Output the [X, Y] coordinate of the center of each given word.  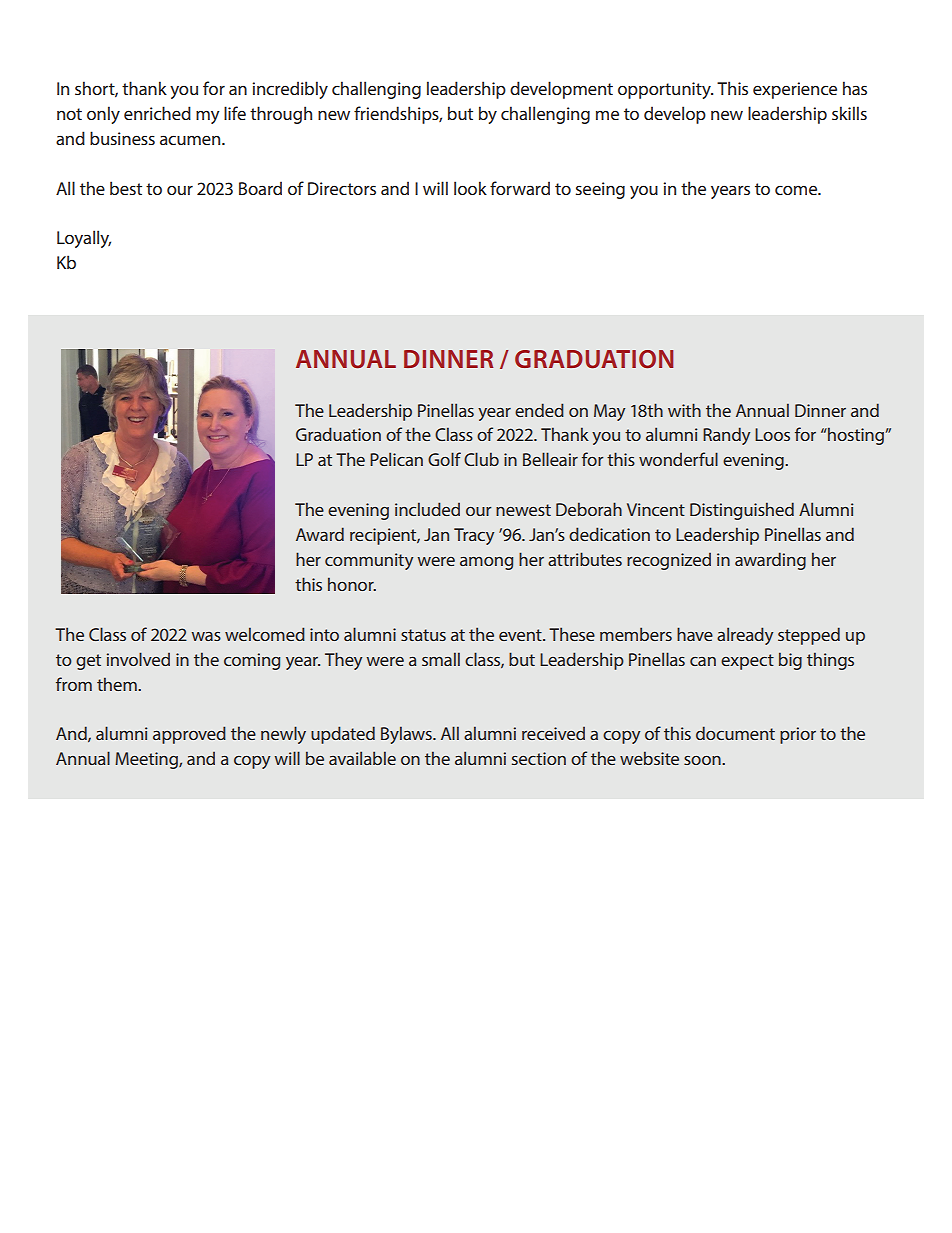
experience [795, 90]
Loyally [84, 239]
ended [539, 410]
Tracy [474, 536]
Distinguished [742, 511]
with [684, 410]
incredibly [290, 90]
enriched [157, 113]
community [369, 561]
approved [189, 735]
